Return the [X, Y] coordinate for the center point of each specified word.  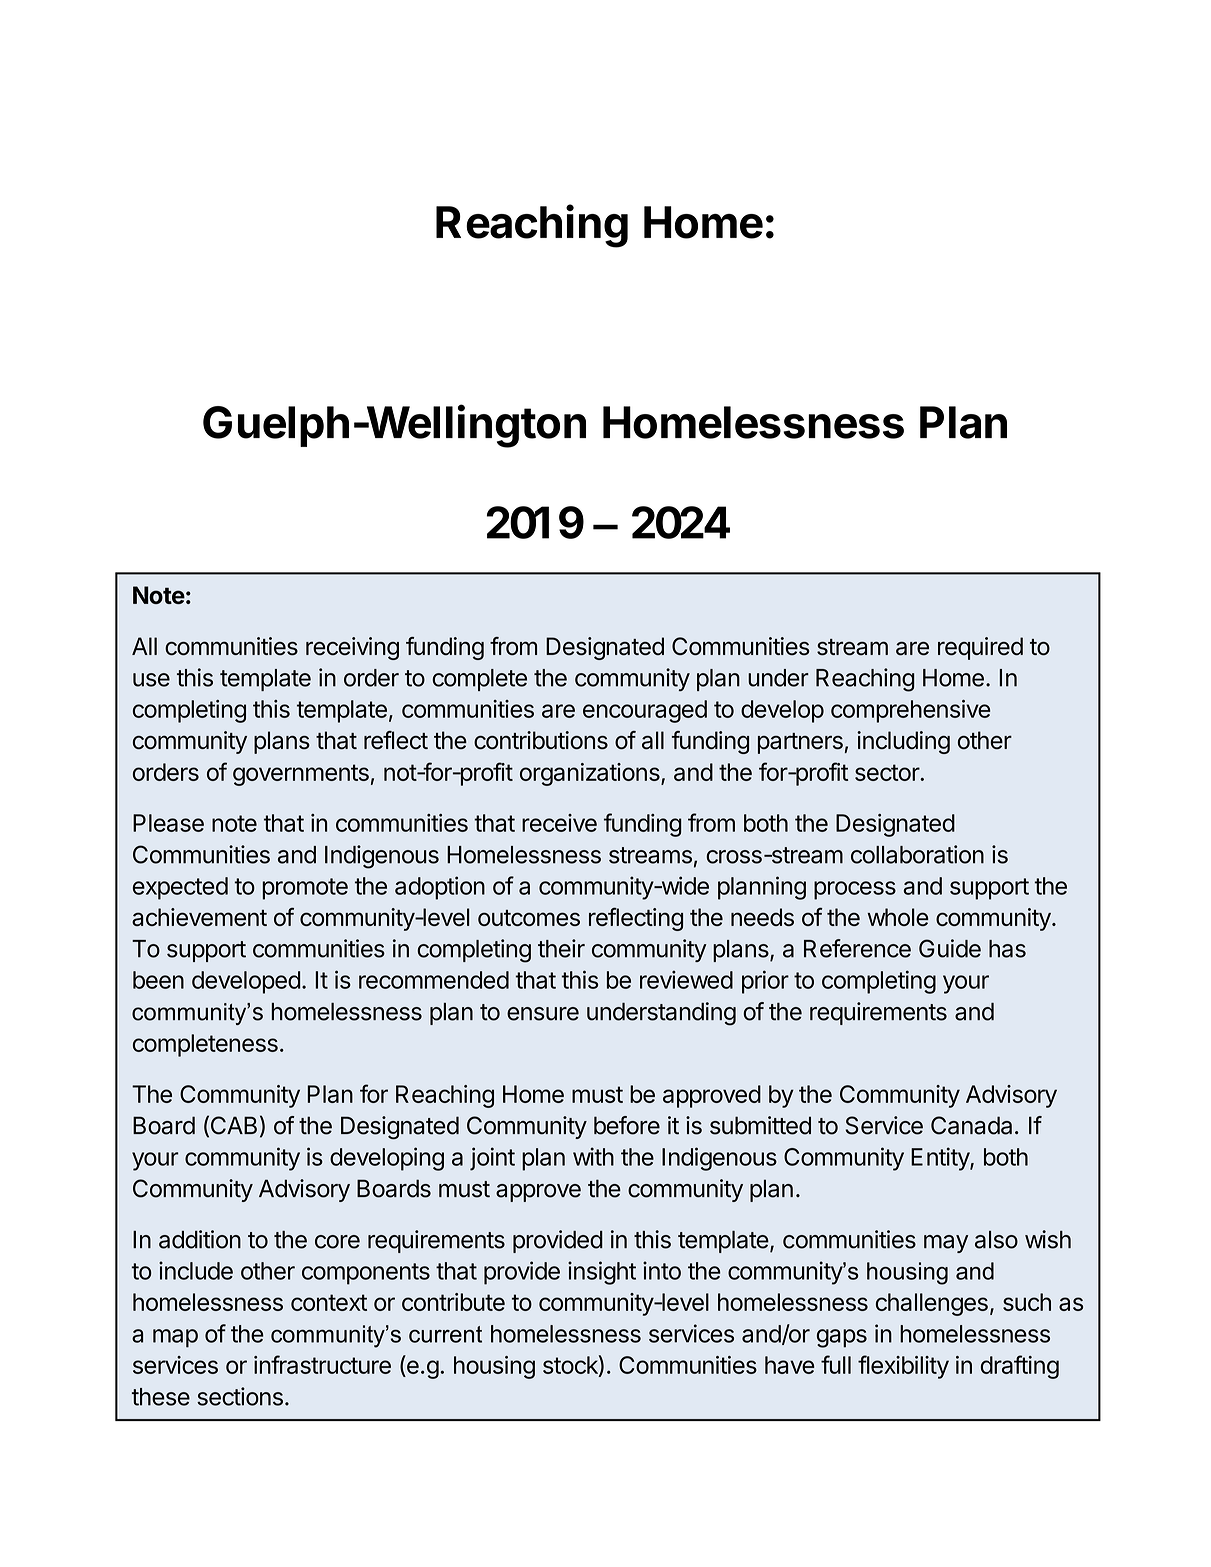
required [980, 648]
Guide [950, 948]
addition [200, 1239]
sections [240, 1396]
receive [559, 823]
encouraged [645, 711]
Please [168, 823]
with [593, 1156]
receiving [352, 648]
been [158, 980]
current [445, 1334]
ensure [543, 1014]
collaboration [917, 854]
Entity [941, 1159]
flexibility [903, 1367]
